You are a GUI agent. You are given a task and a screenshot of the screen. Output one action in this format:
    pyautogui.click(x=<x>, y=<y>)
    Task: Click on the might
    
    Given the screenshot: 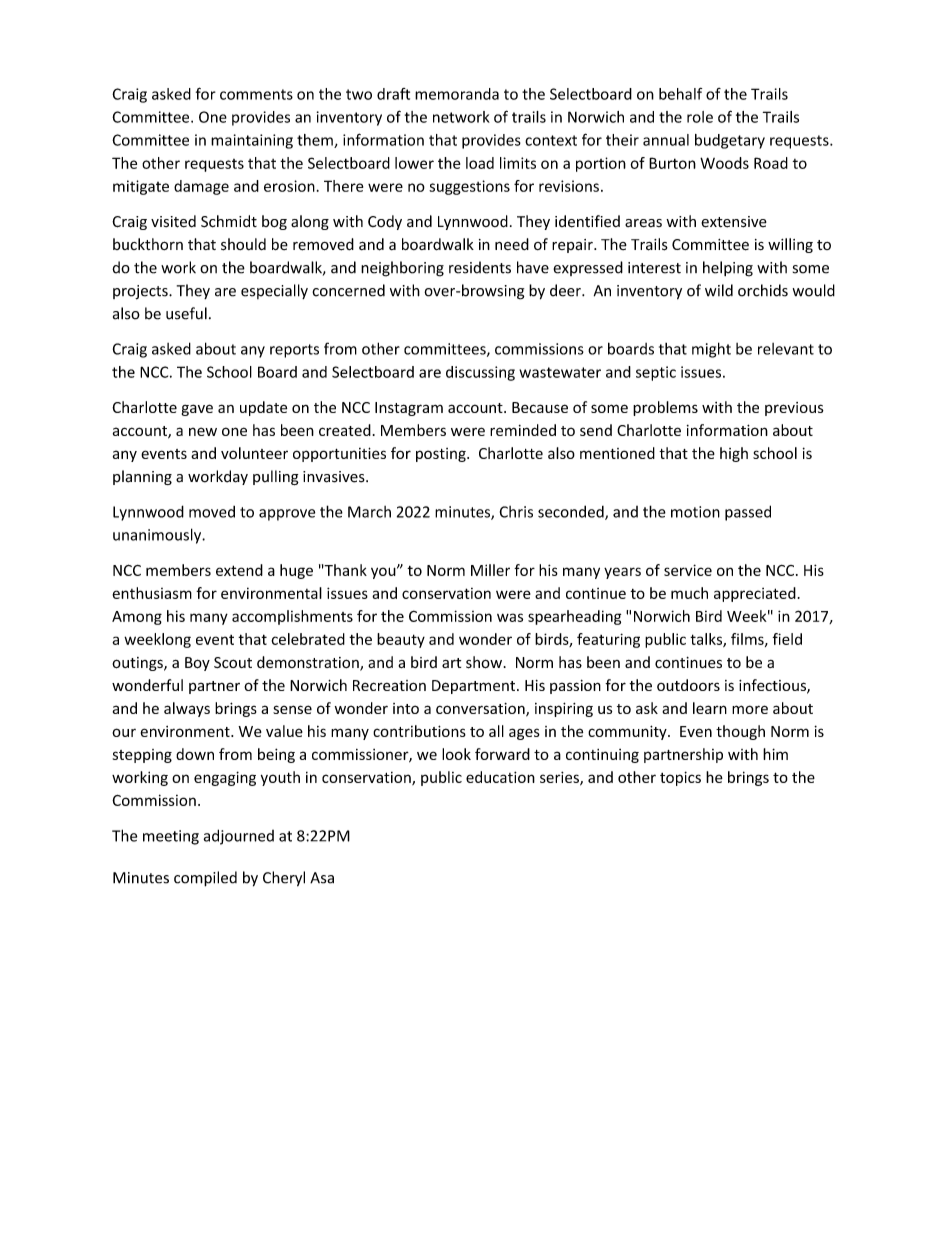 What is the action you would take?
    pyautogui.click(x=711, y=350)
